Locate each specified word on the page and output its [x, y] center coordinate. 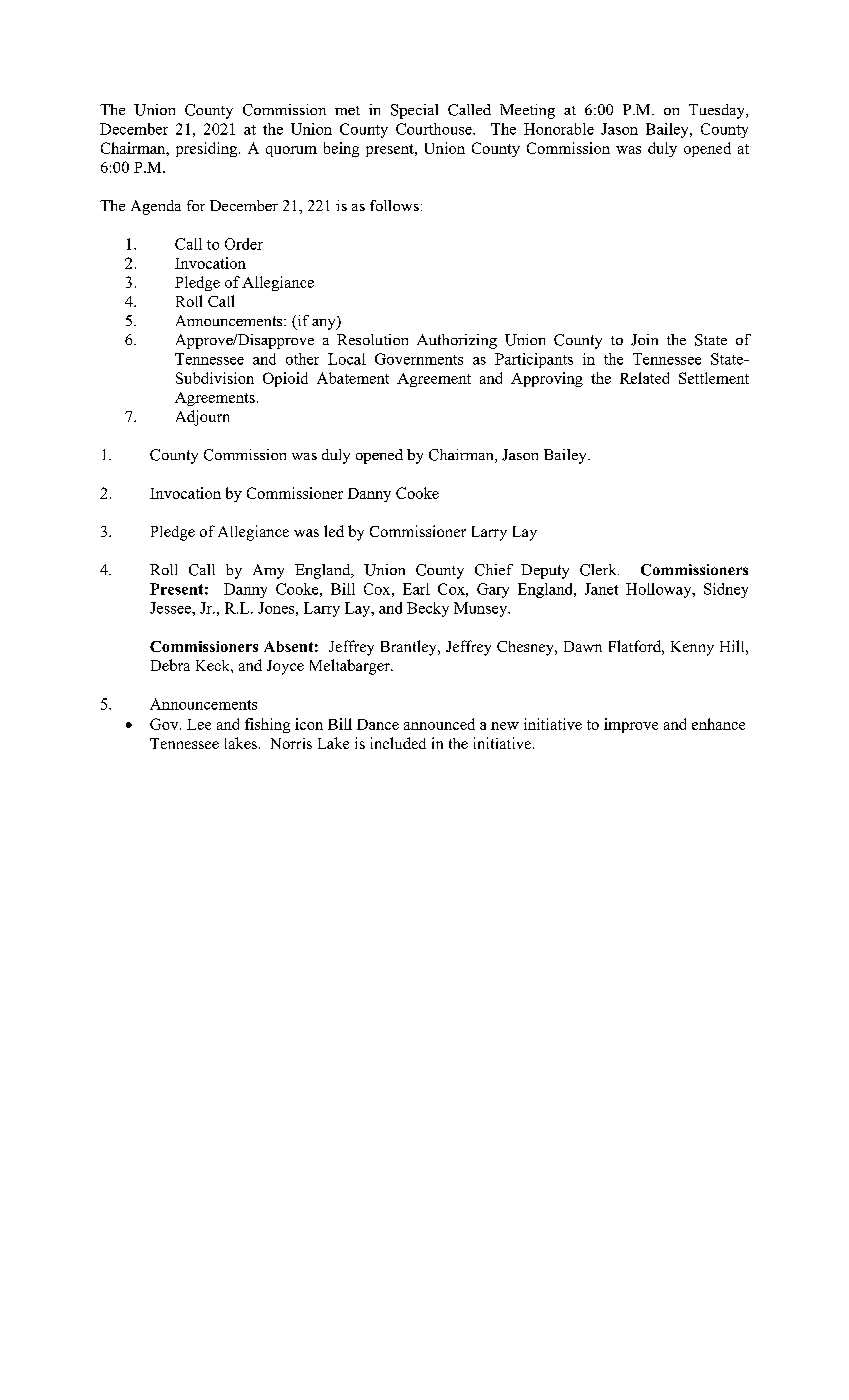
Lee [199, 724]
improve [631, 725]
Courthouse [435, 129]
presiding [208, 149]
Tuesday [718, 111]
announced [439, 724]
